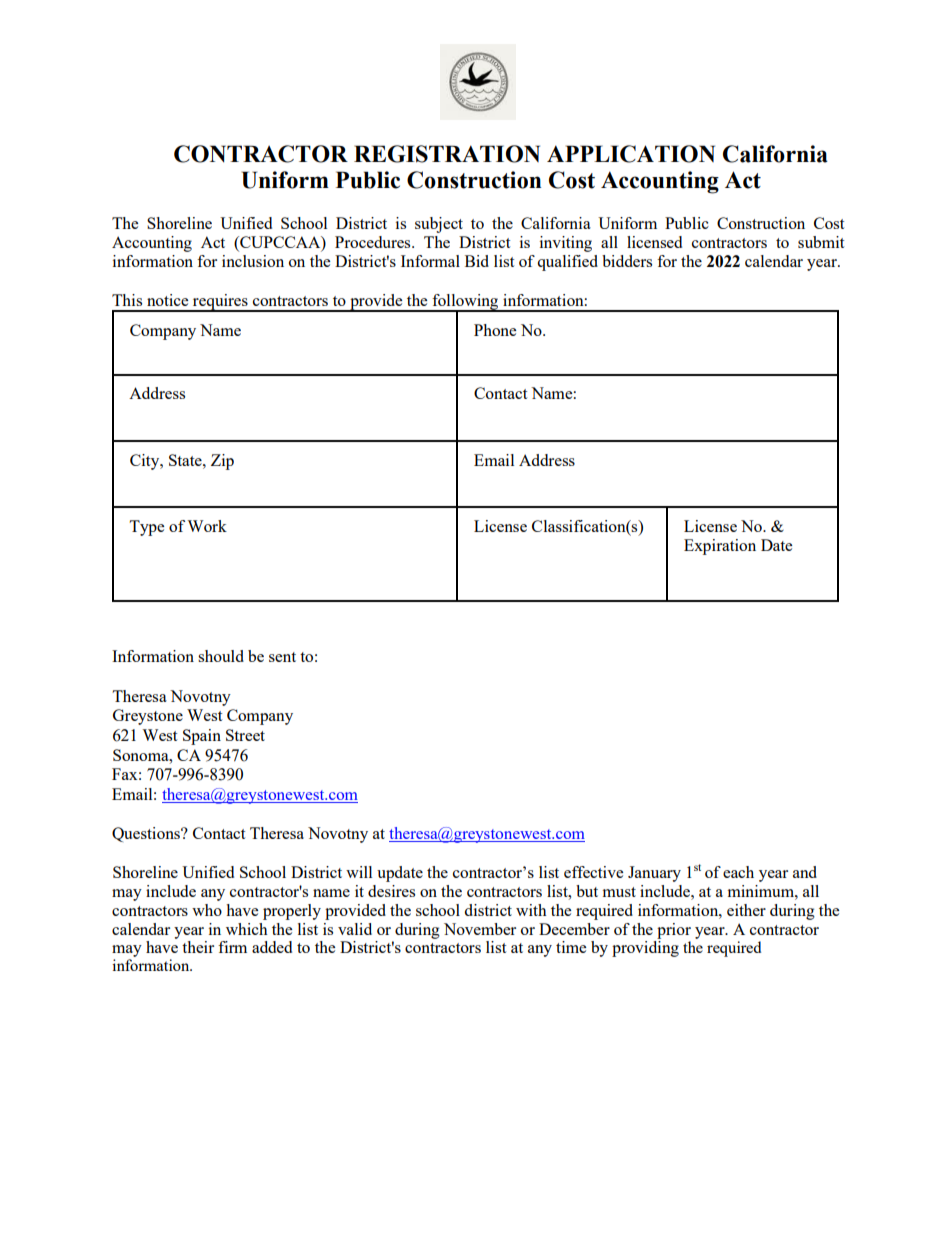 Image resolution: width=952 pixels, height=1233 pixels. I want to click on who, so click(207, 910).
